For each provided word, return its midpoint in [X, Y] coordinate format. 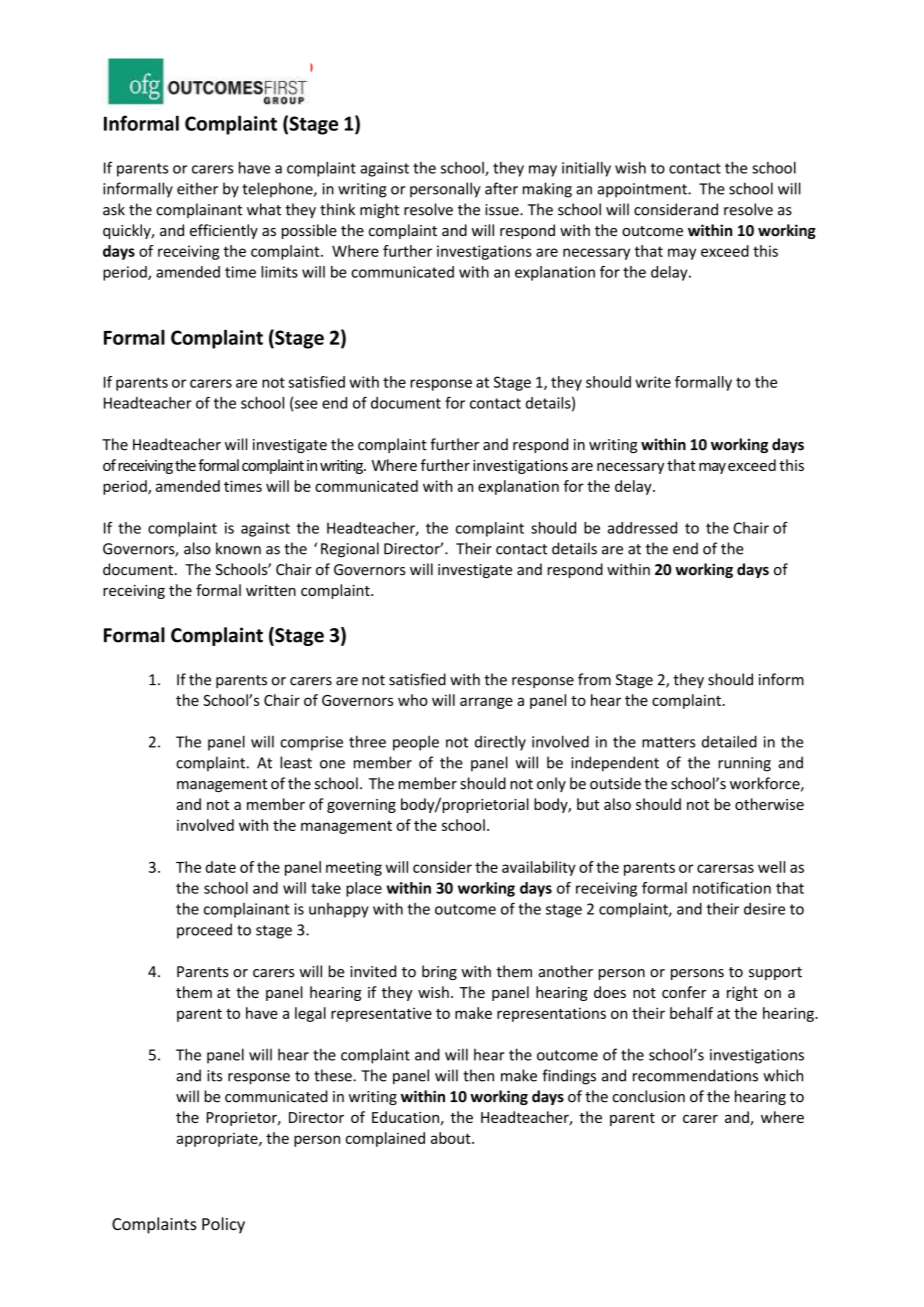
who [413, 700]
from [594, 679]
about [452, 1138]
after [501, 188]
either [197, 188]
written [271, 590]
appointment [643, 190]
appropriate [218, 1140]
